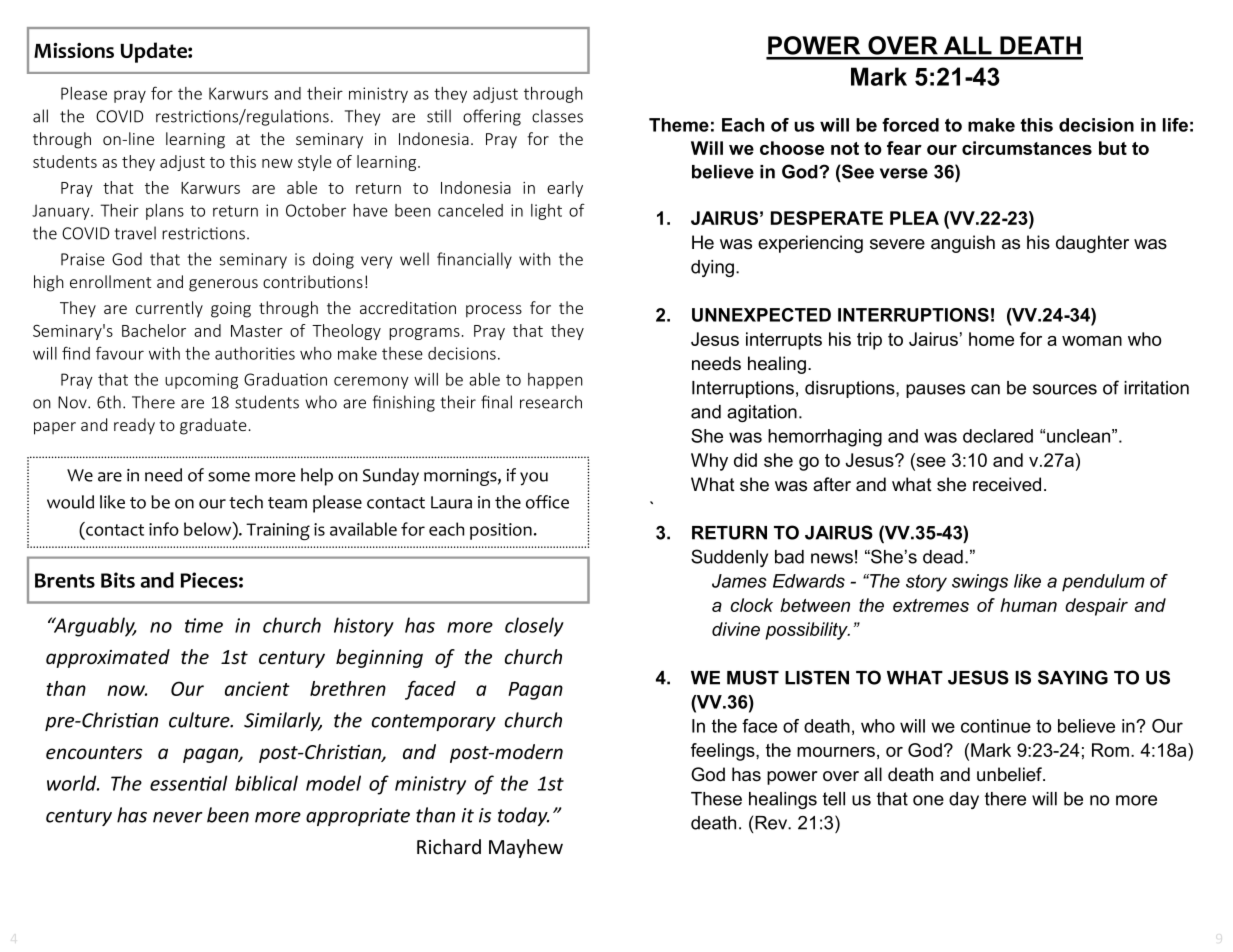  Describe the element at coordinates (523, 816) in the screenshot. I see `today` at that location.
